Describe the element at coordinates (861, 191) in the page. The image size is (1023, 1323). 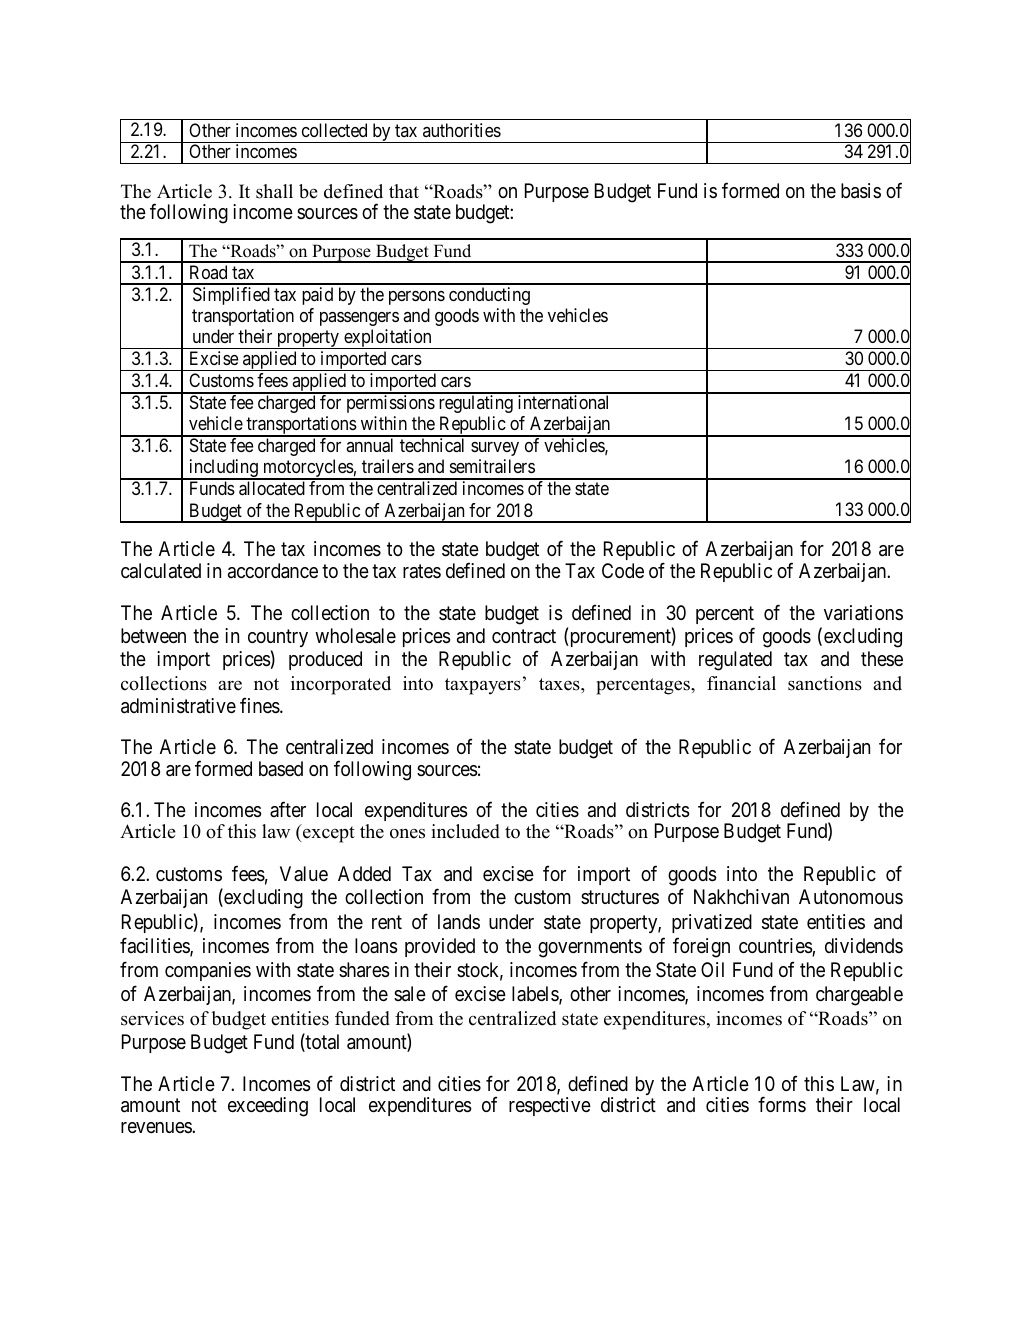
I see `basis` at that location.
